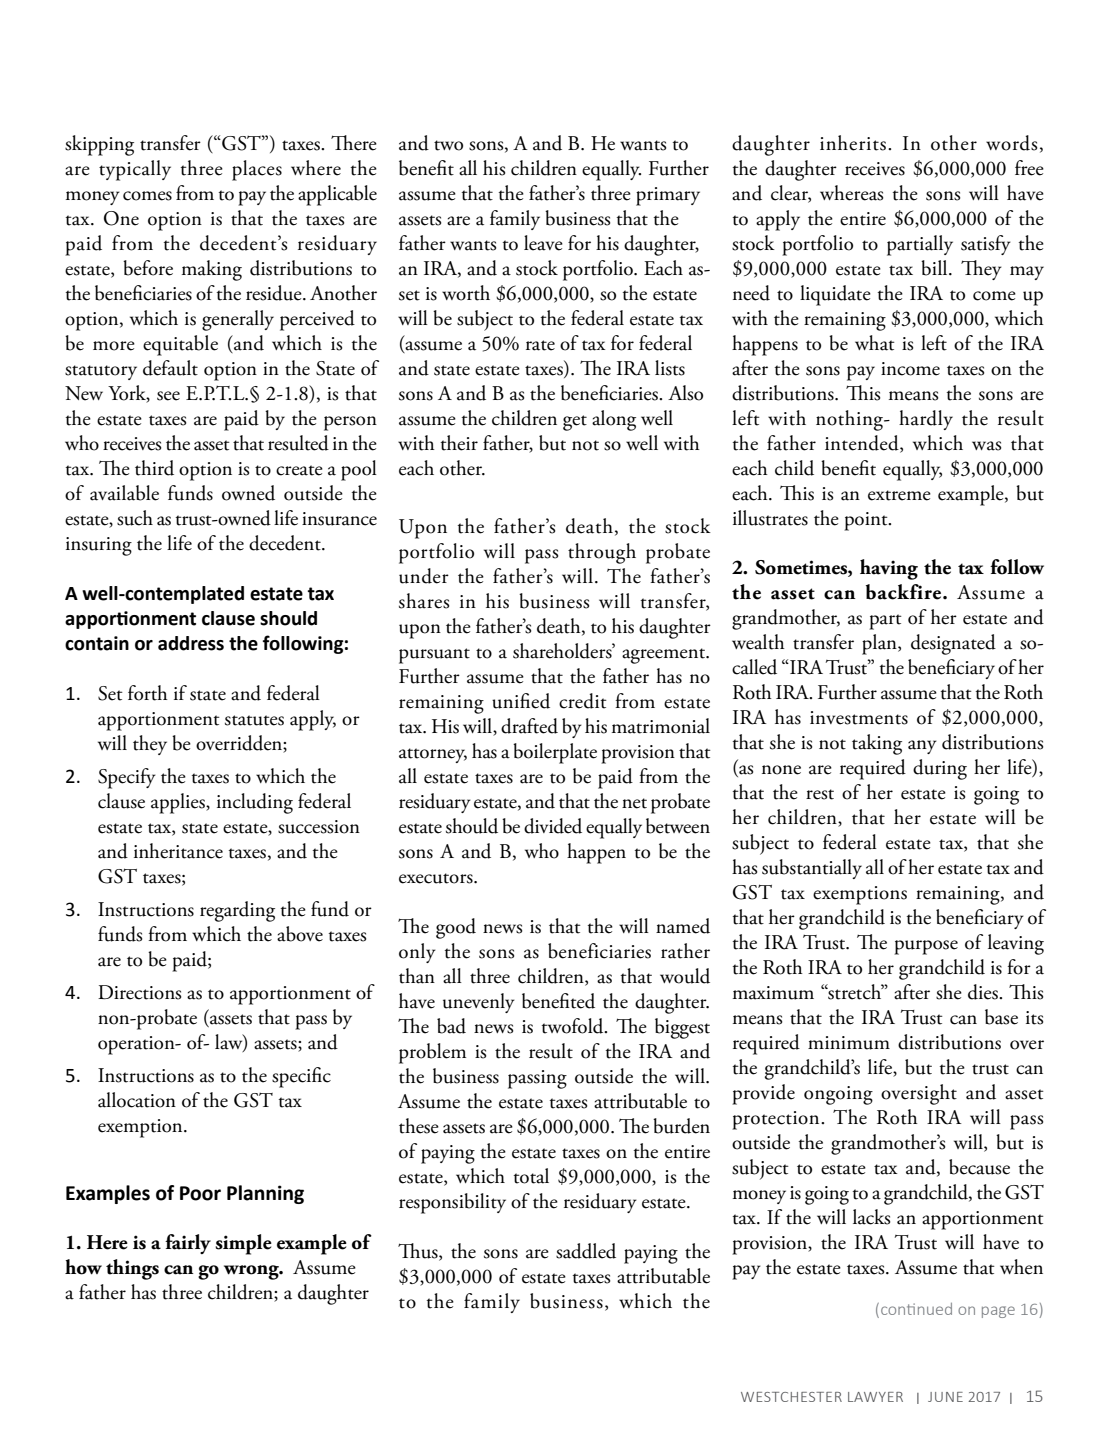 The width and height of the page is (1109, 1435). What do you see at coordinates (849, 1043) in the page?
I see `minimum` at bounding box center [849, 1043].
